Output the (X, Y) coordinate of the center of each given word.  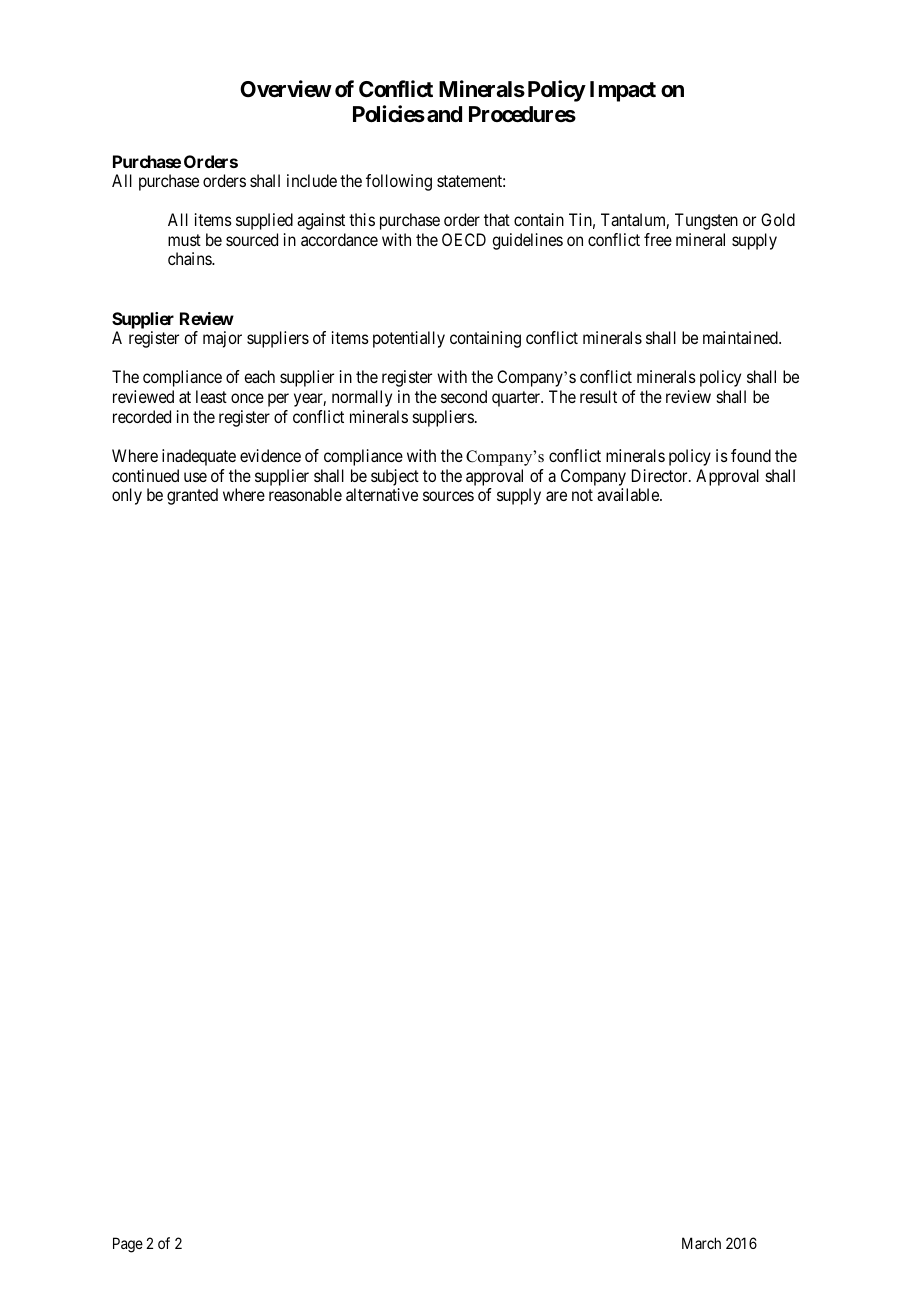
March (701, 1243)
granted (192, 496)
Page (128, 1245)
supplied (264, 221)
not (582, 495)
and (444, 114)
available (629, 494)
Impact (623, 91)
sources (448, 496)
